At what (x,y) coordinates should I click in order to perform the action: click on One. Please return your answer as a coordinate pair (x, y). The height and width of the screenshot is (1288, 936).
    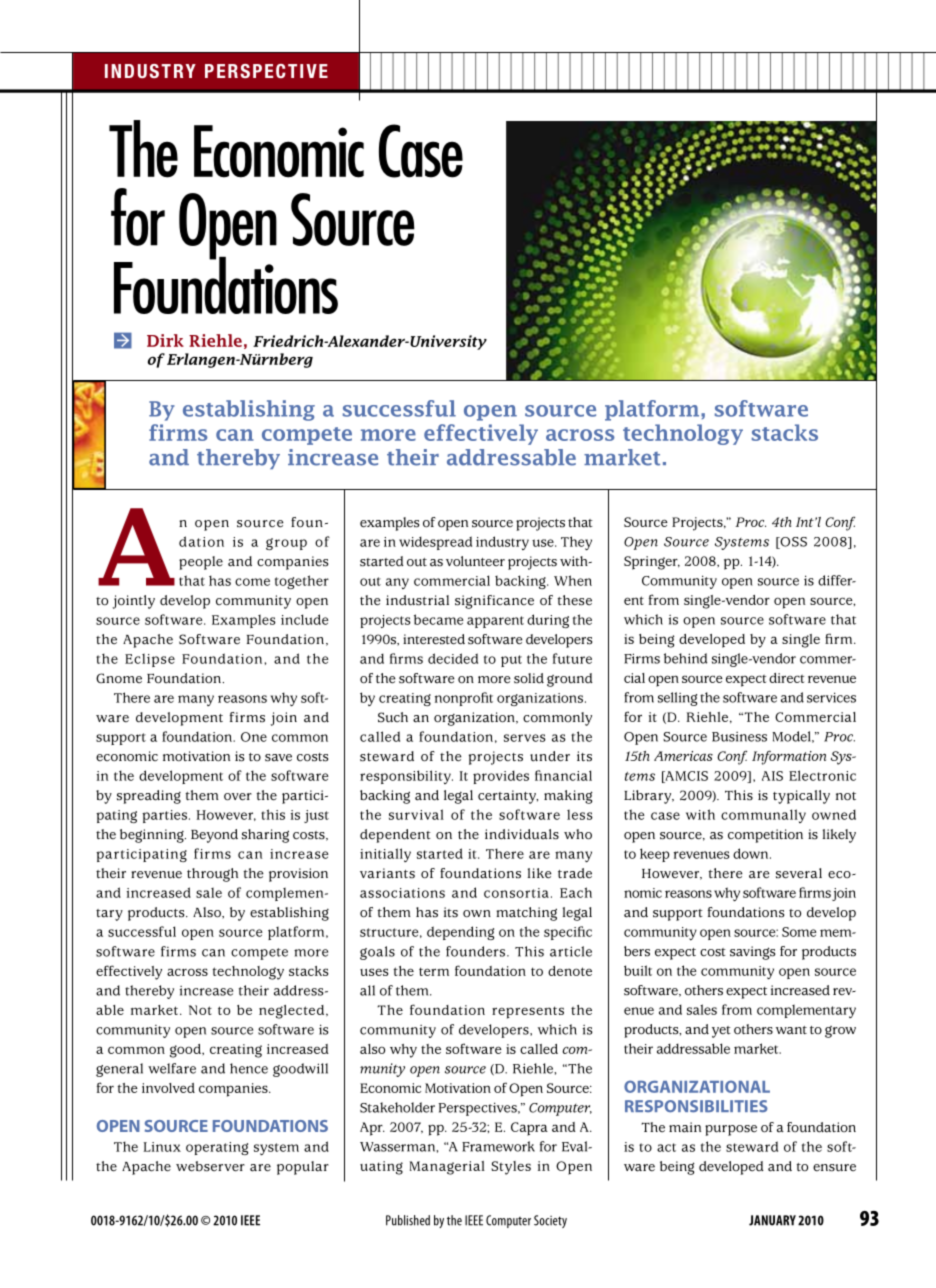
    Looking at the image, I should click on (254, 737).
